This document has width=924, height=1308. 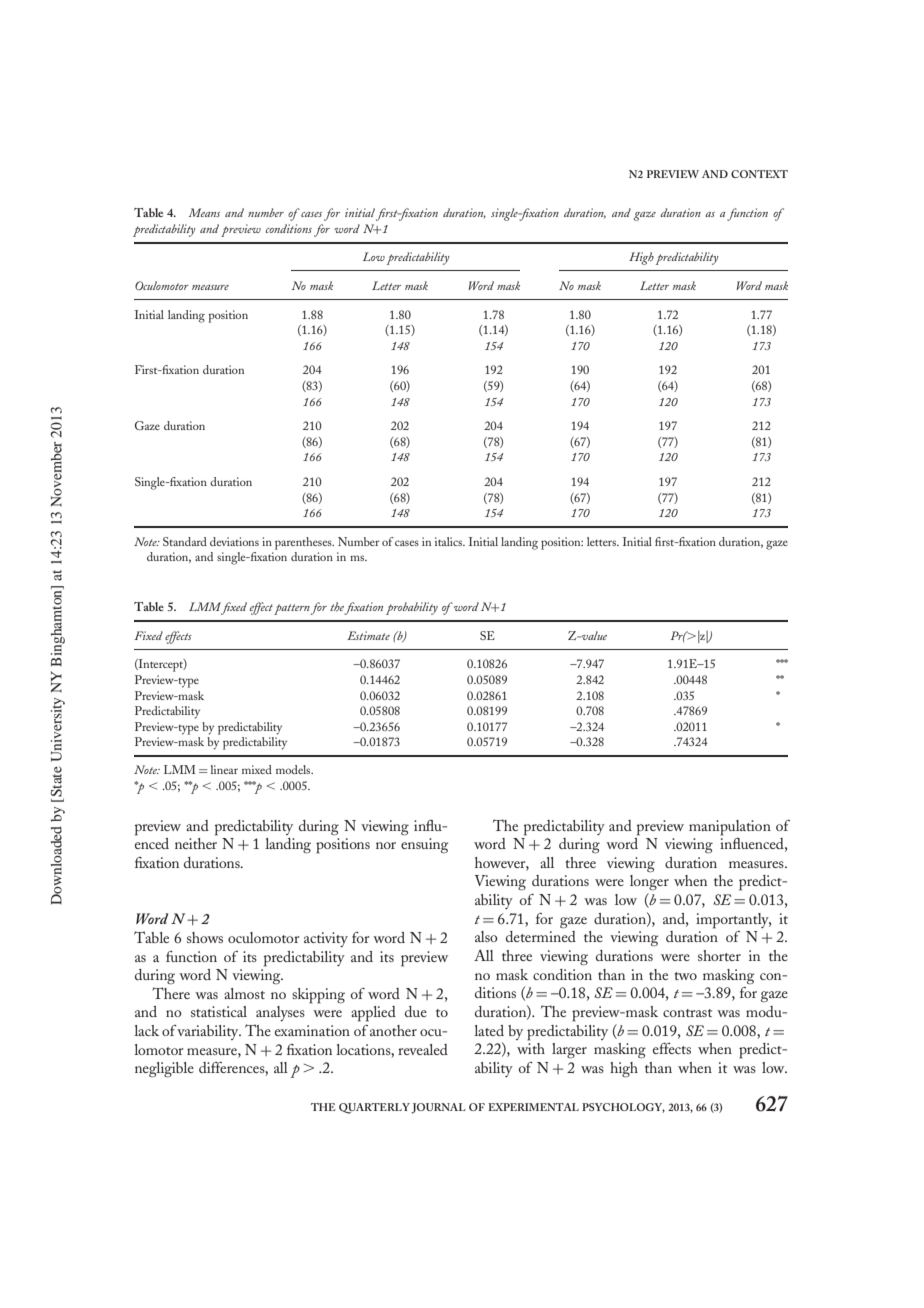 I want to click on ensuing, so click(x=424, y=845).
